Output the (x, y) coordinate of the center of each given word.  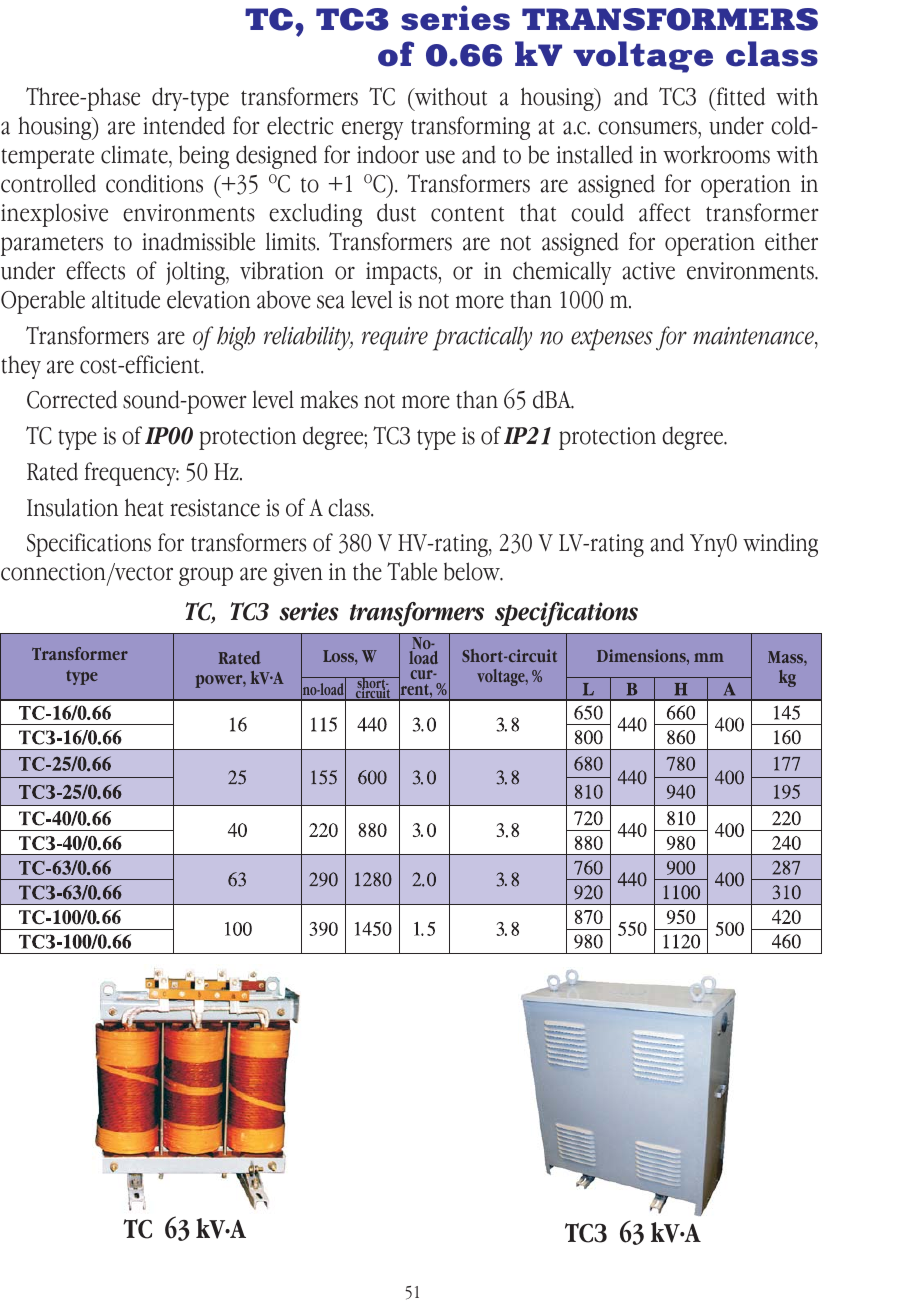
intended (184, 125)
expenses (612, 340)
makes (329, 399)
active (649, 271)
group (206, 576)
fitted (739, 96)
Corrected (72, 399)
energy (372, 130)
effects (95, 270)
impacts (403, 273)
